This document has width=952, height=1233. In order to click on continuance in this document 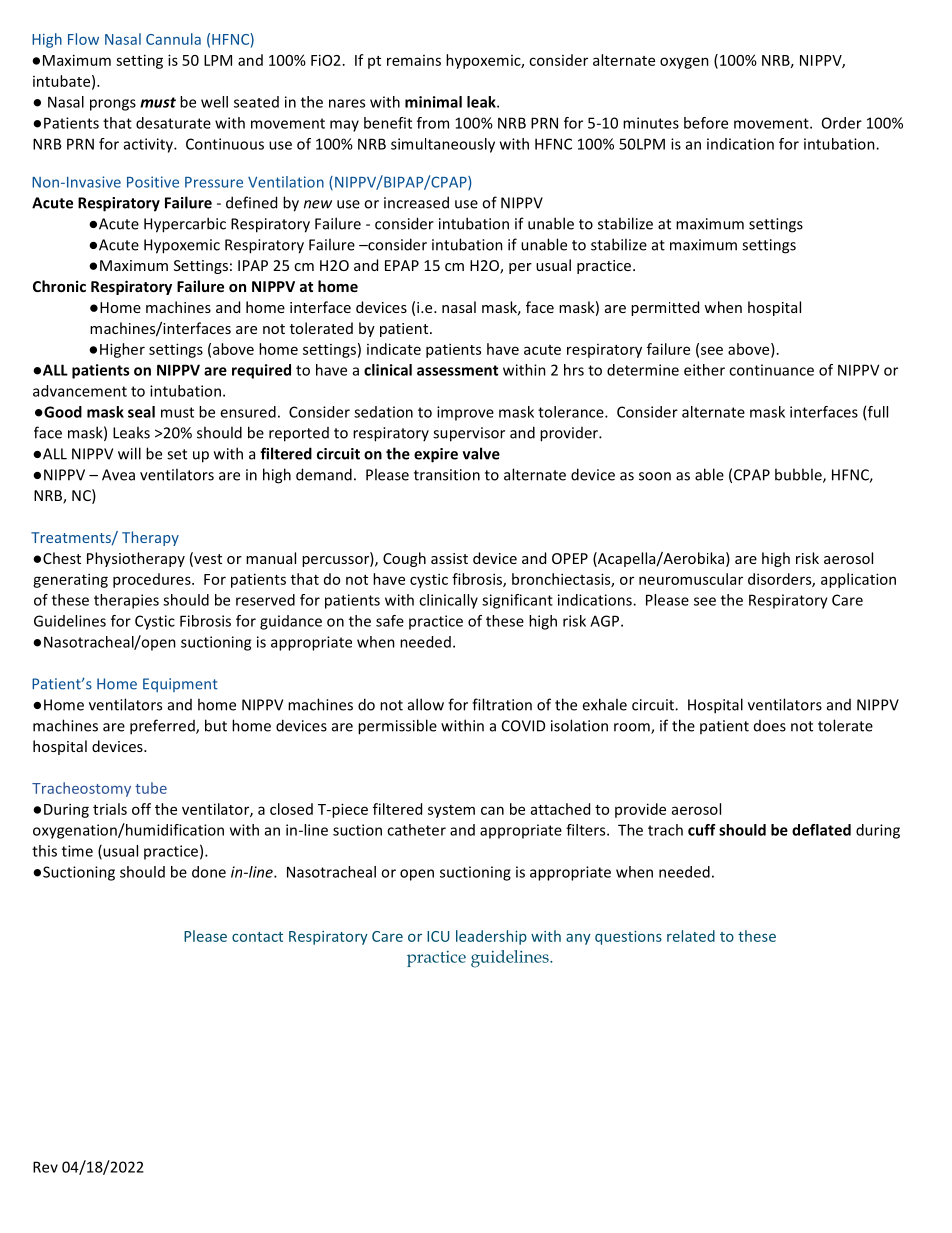, I will do `click(771, 370)`.
